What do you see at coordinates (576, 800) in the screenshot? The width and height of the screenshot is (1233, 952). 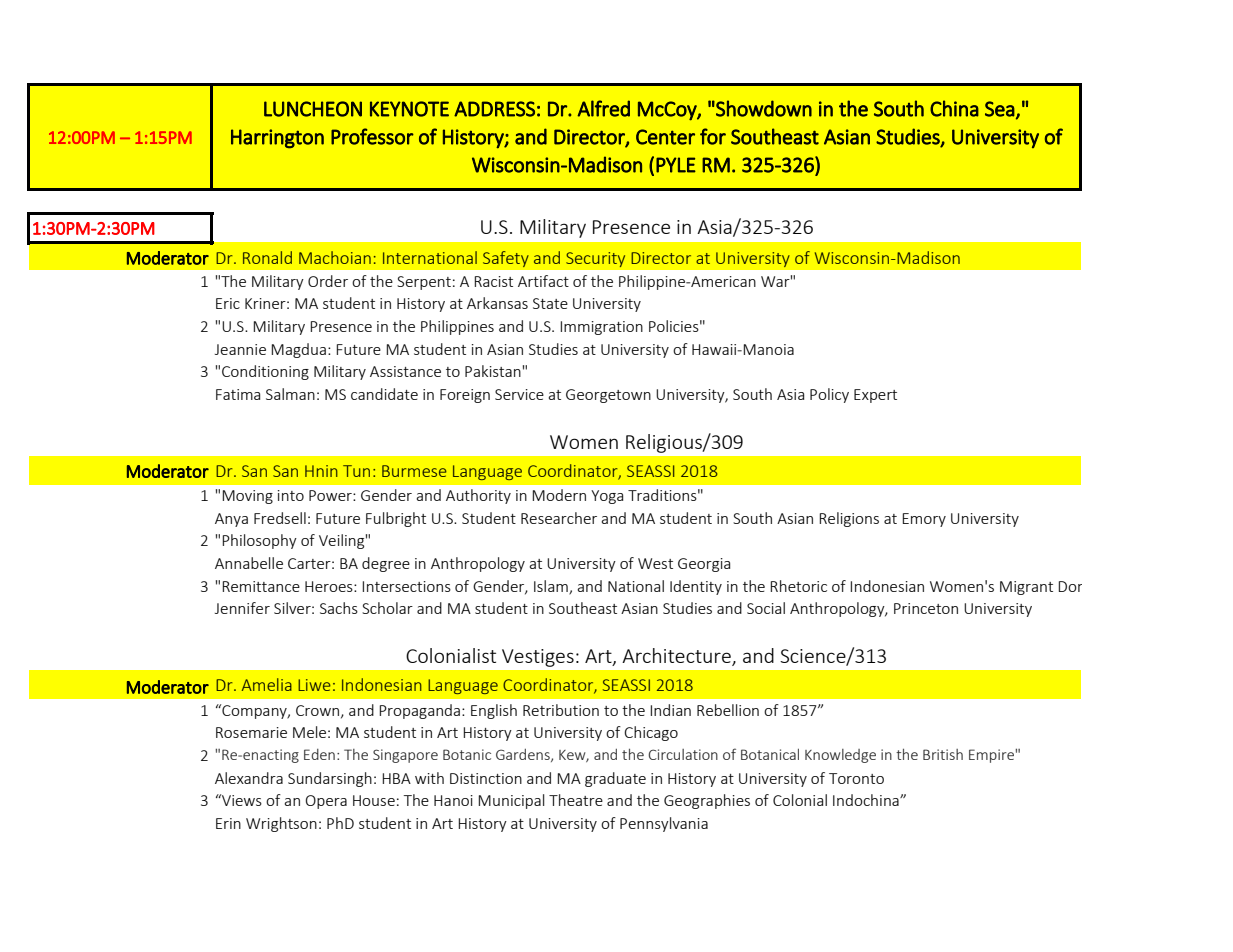 I see `Theatre` at bounding box center [576, 800].
